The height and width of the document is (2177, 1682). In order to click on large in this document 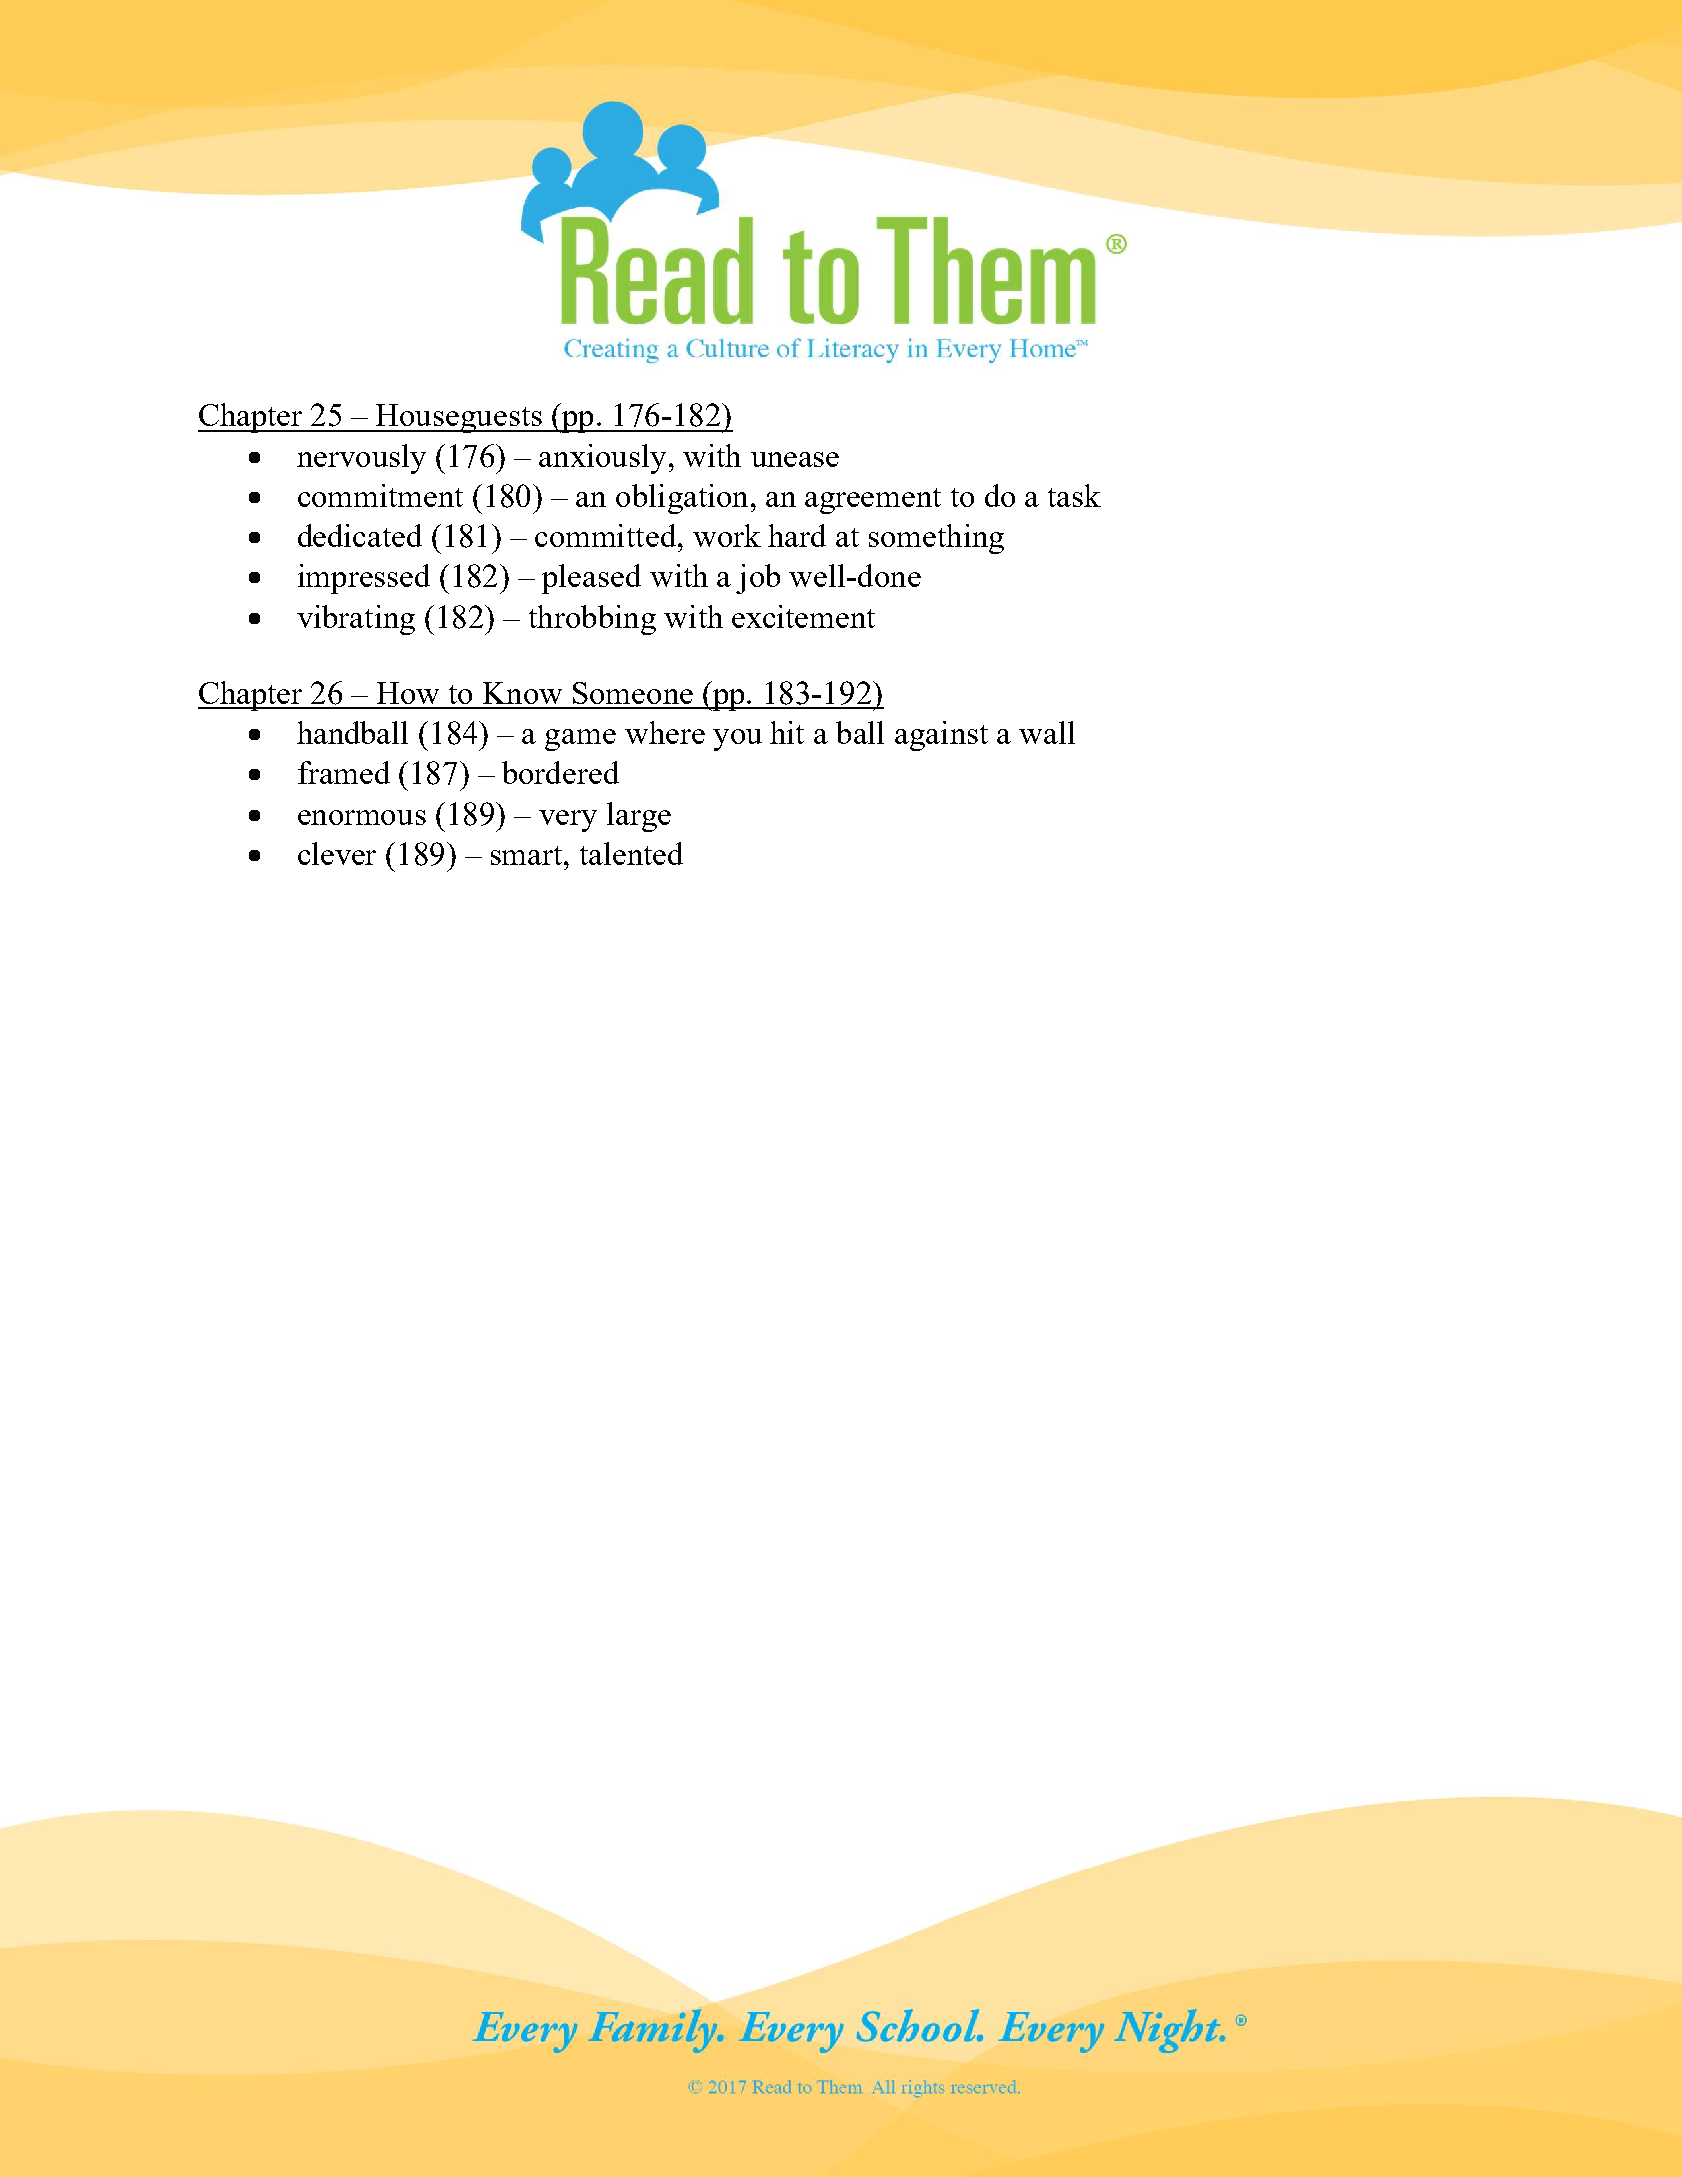, I will do `click(639, 817)`.
